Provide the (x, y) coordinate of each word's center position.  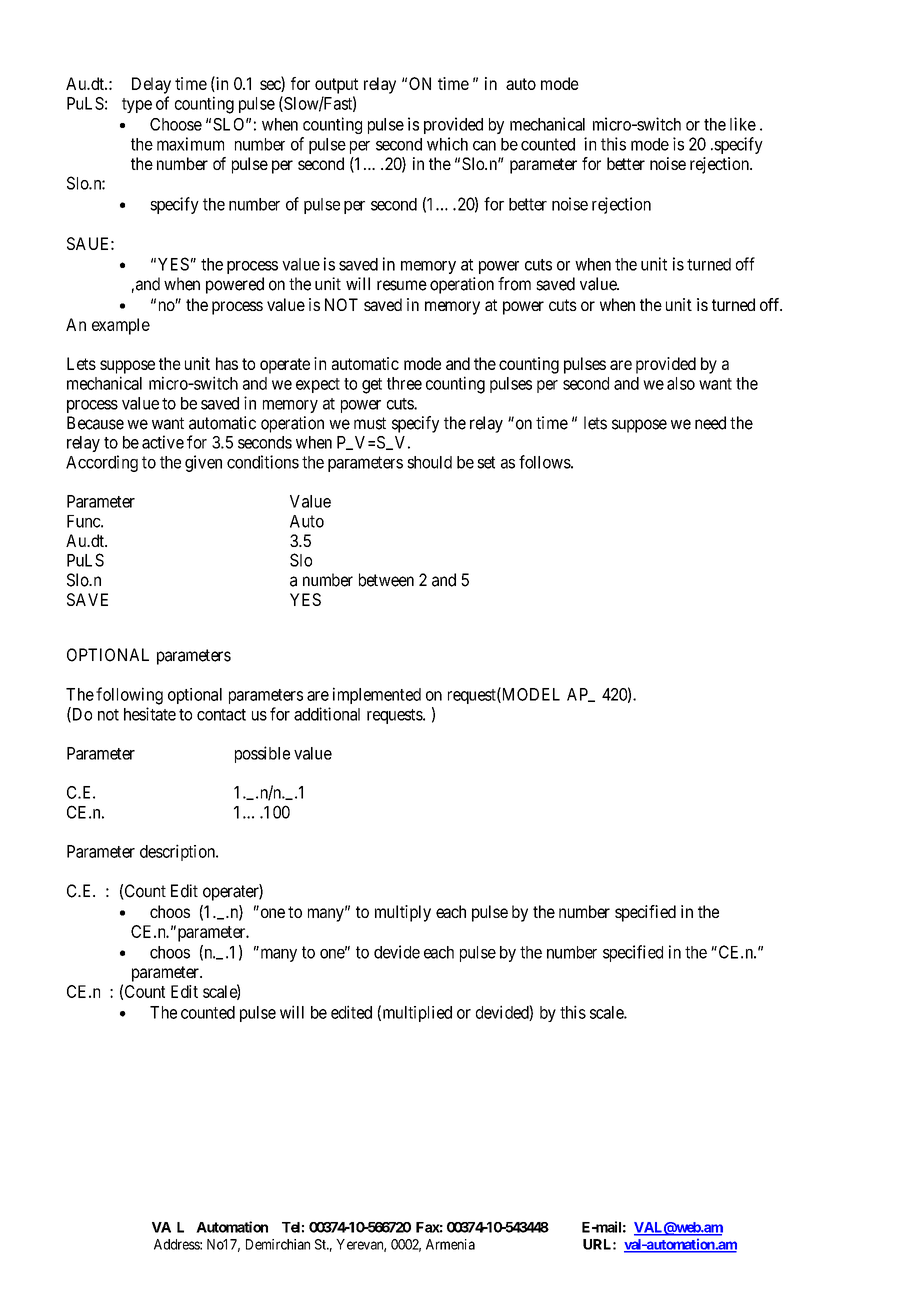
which (447, 144)
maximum (190, 144)
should (429, 462)
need (710, 423)
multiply (403, 913)
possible (262, 754)
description (178, 852)
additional (327, 714)
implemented (377, 695)
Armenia (450, 1244)
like (743, 124)
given (203, 463)
